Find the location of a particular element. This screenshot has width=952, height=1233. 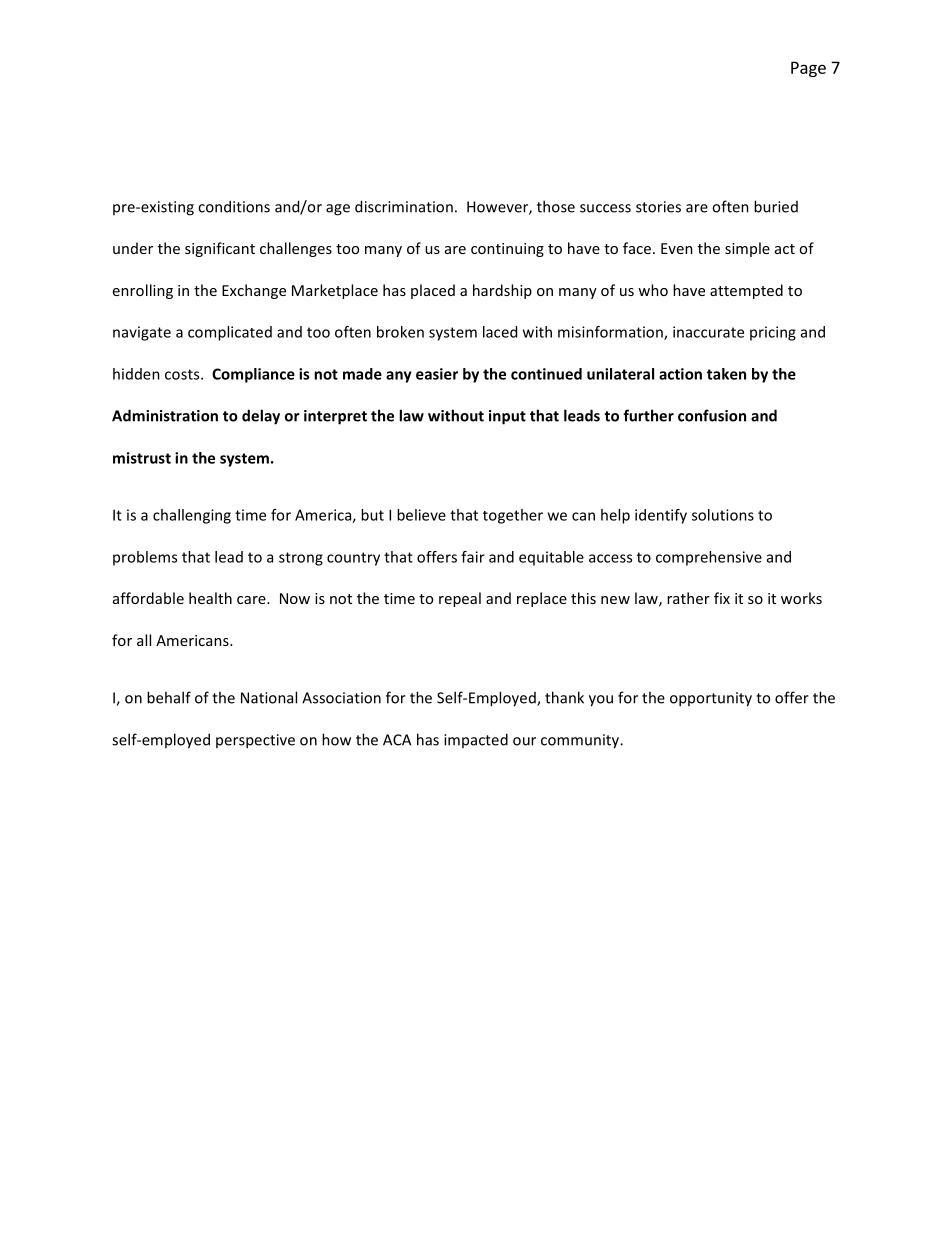

Page is located at coordinates (808, 69).
